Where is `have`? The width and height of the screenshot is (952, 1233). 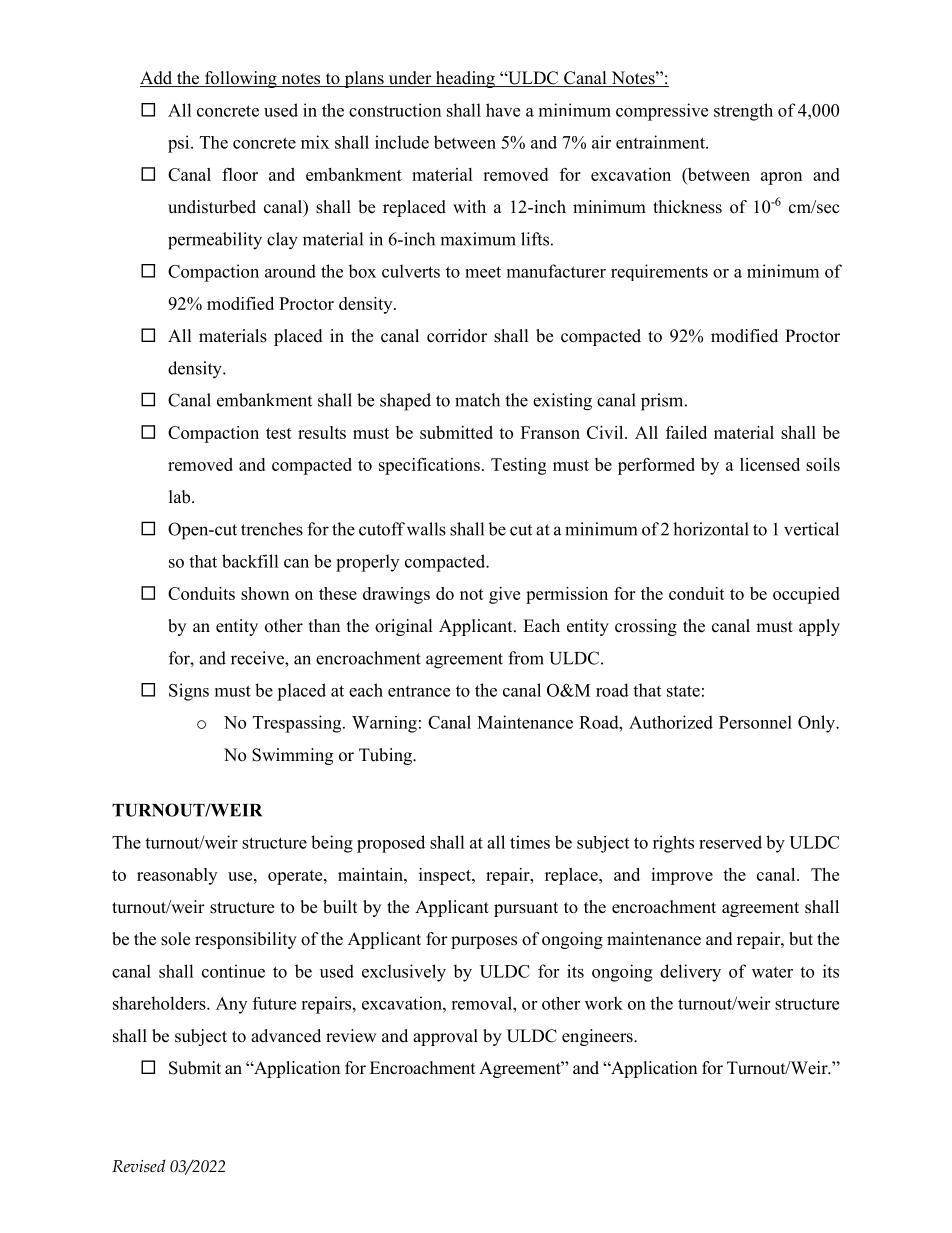 have is located at coordinates (503, 110).
